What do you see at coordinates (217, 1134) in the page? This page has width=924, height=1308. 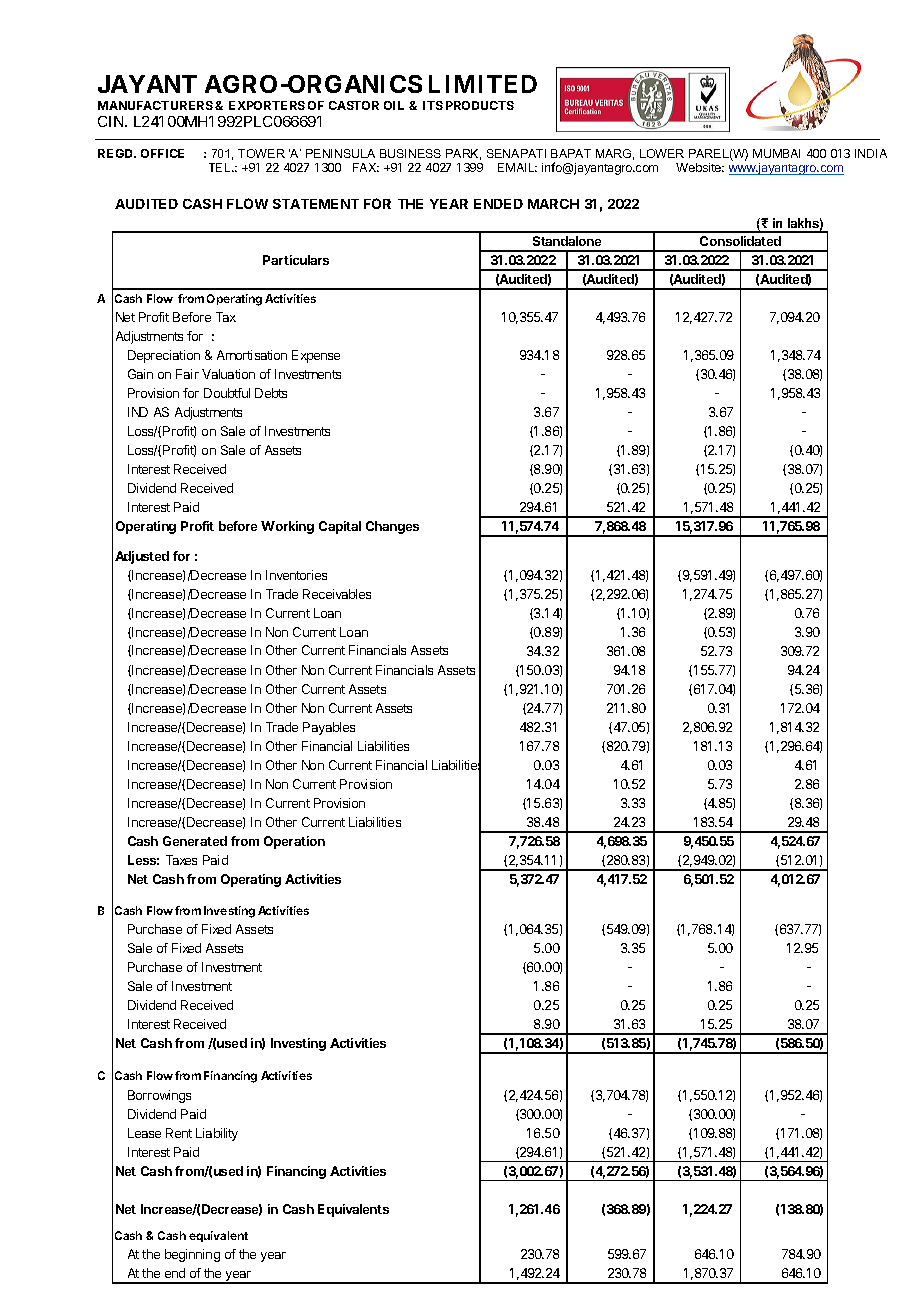 I see `Liability` at bounding box center [217, 1134].
